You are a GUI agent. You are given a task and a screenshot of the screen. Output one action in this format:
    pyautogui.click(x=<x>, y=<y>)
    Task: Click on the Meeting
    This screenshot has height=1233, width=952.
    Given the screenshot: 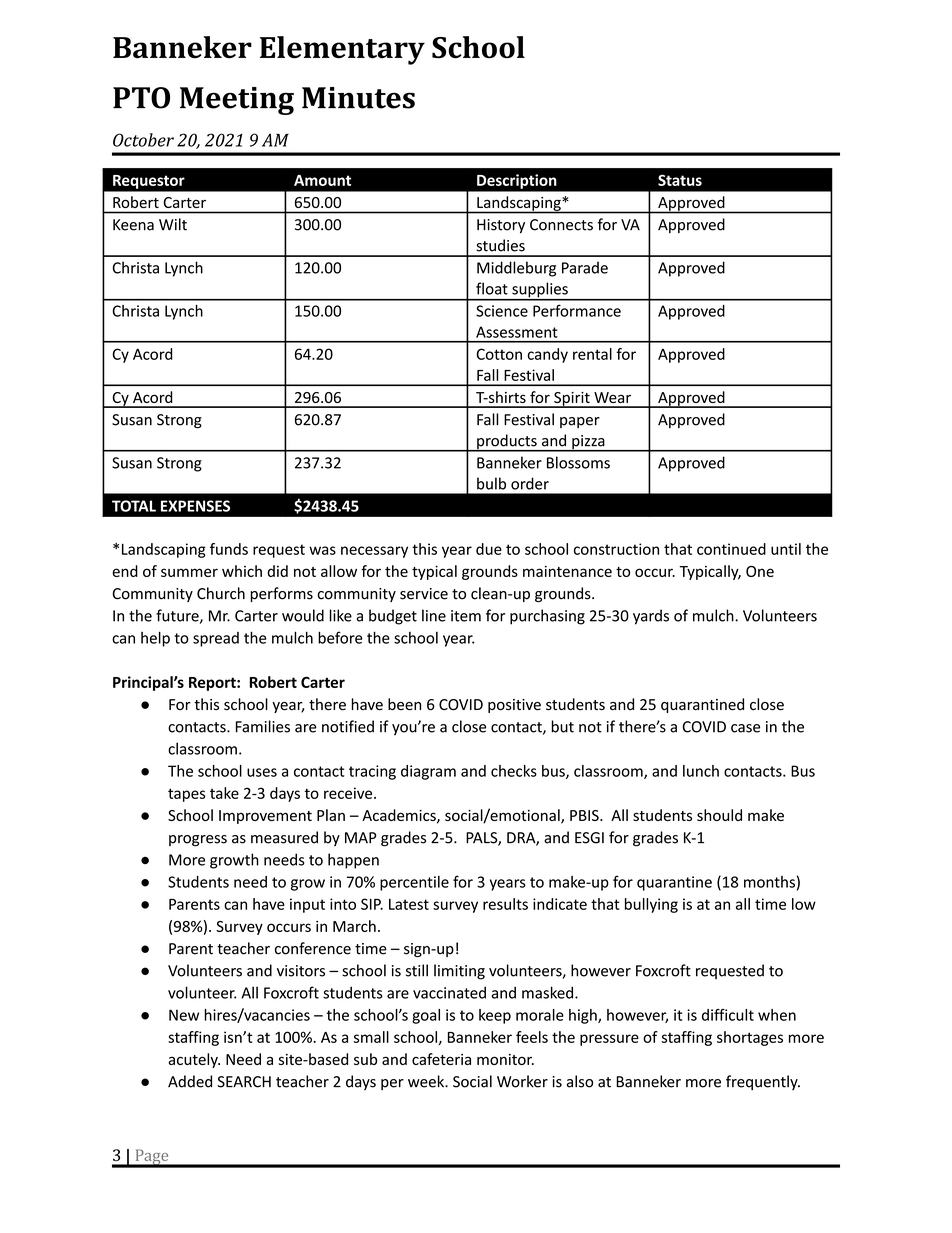 What is the action you would take?
    pyautogui.click(x=237, y=101)
